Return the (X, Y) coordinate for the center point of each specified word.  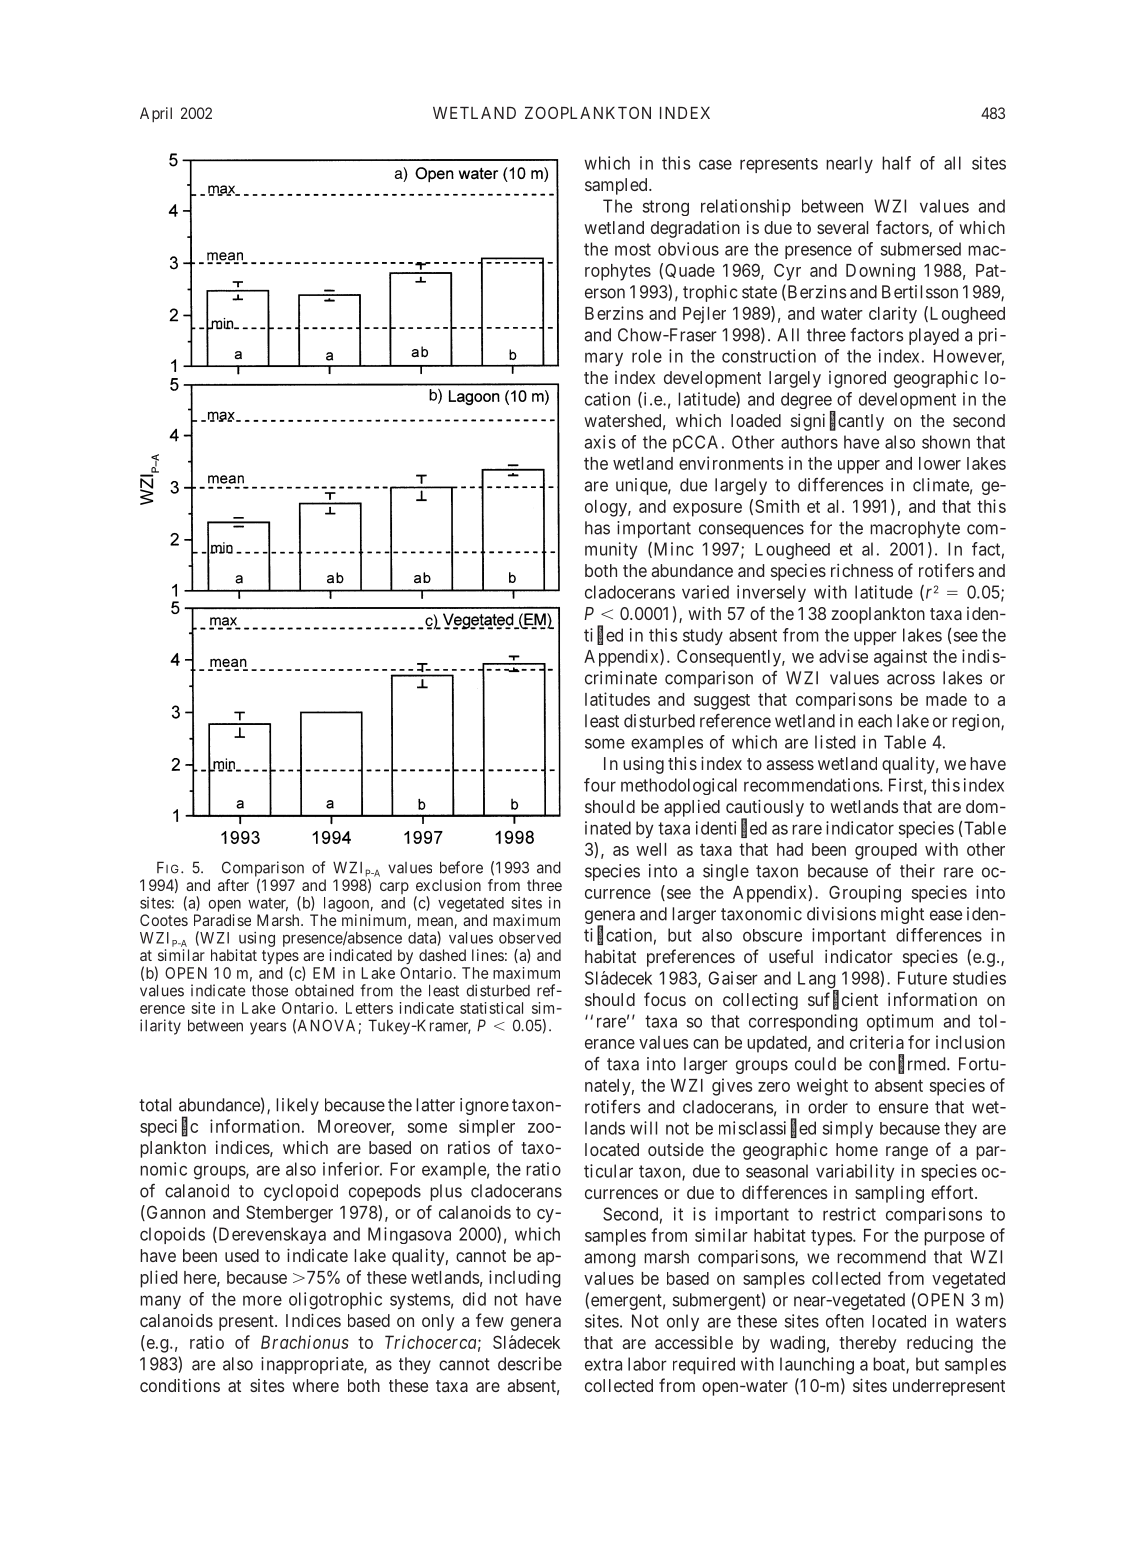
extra (603, 1364)
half (896, 163)
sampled (617, 186)
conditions (180, 1385)
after (233, 885)
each (875, 721)
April (156, 114)
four (600, 785)
